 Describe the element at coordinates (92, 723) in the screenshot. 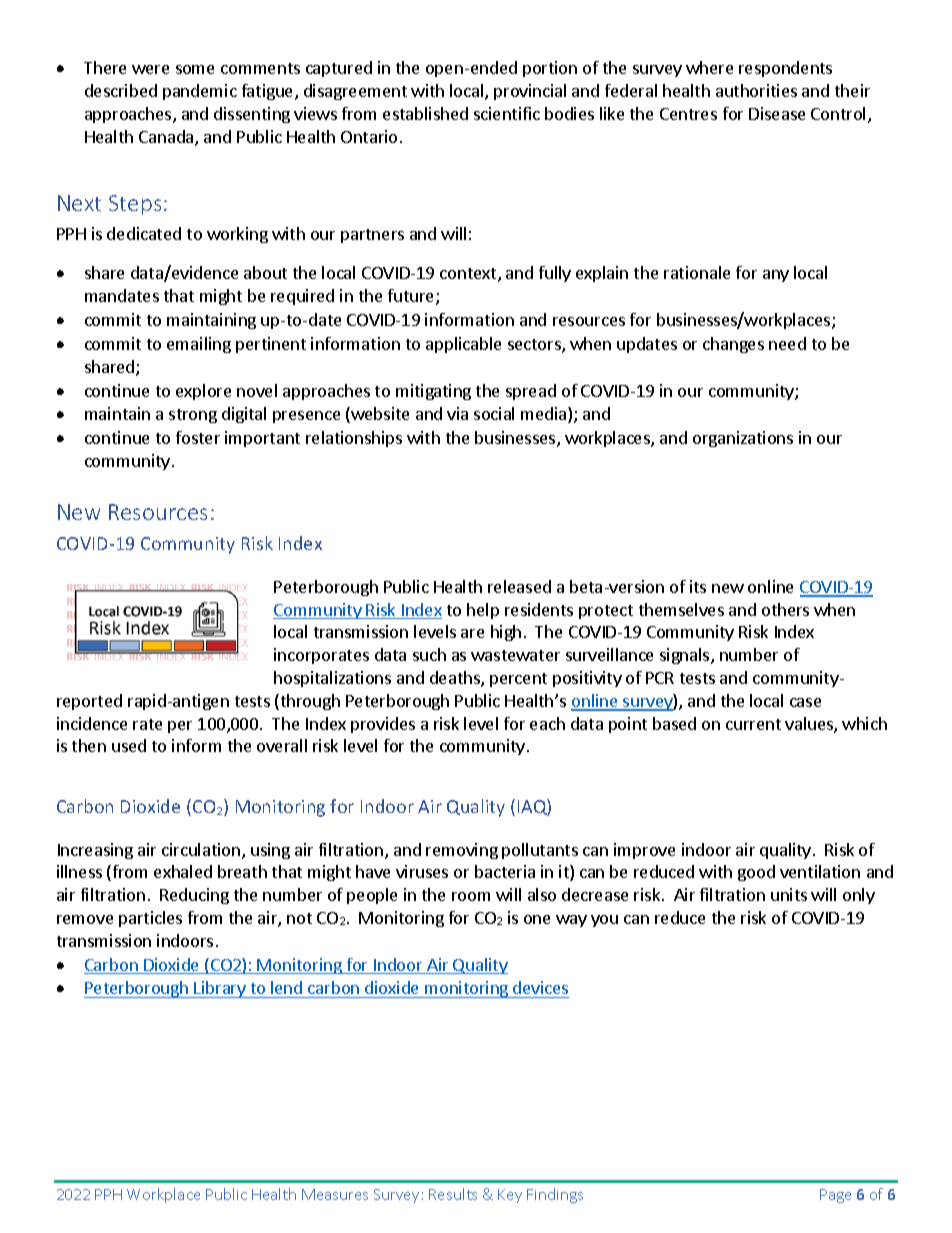

I see `incidence` at that location.
